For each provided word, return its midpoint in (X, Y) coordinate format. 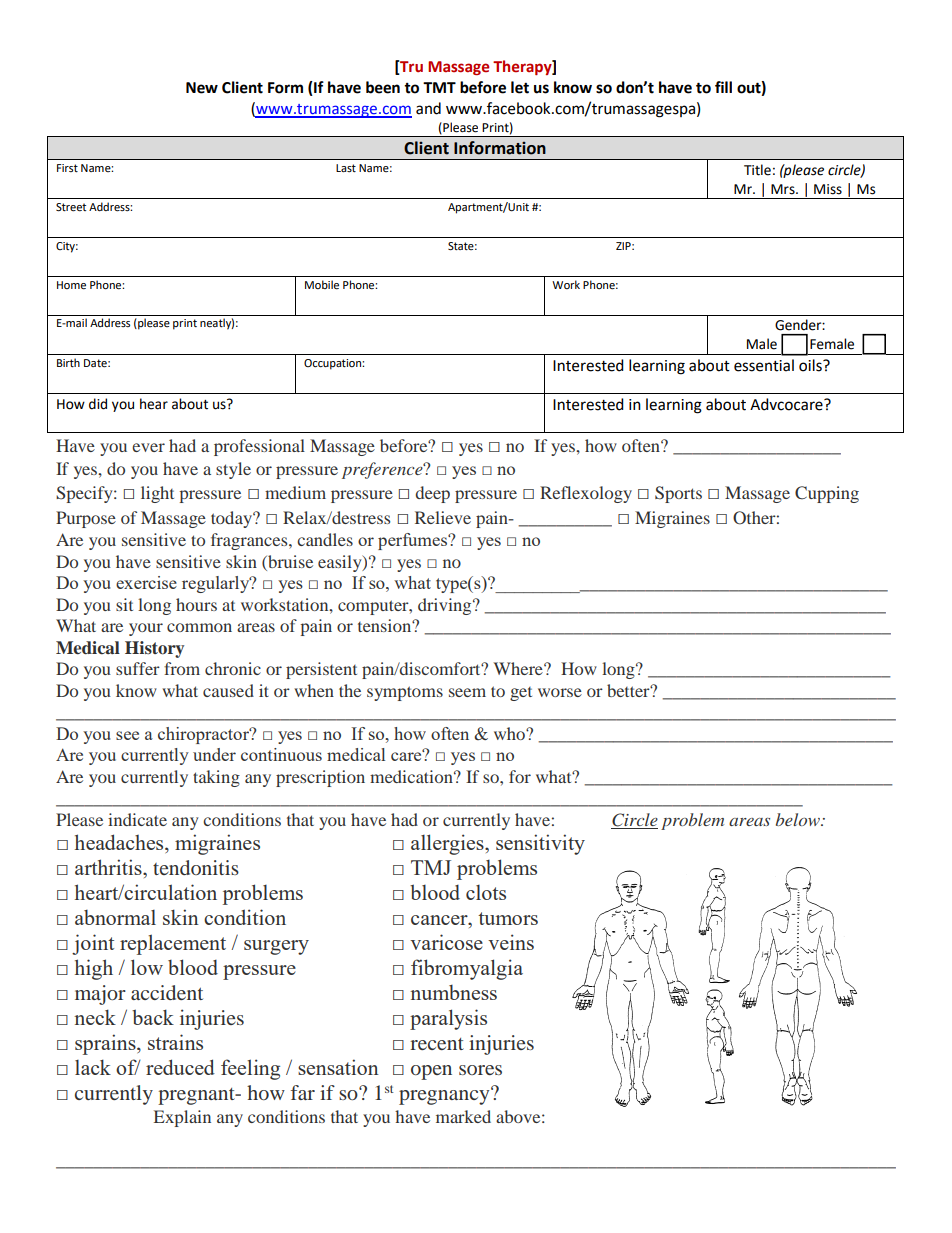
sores (480, 1070)
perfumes (414, 541)
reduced (180, 1067)
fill (723, 87)
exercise (146, 582)
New (202, 88)
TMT (439, 87)
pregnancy (445, 1096)
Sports (678, 494)
